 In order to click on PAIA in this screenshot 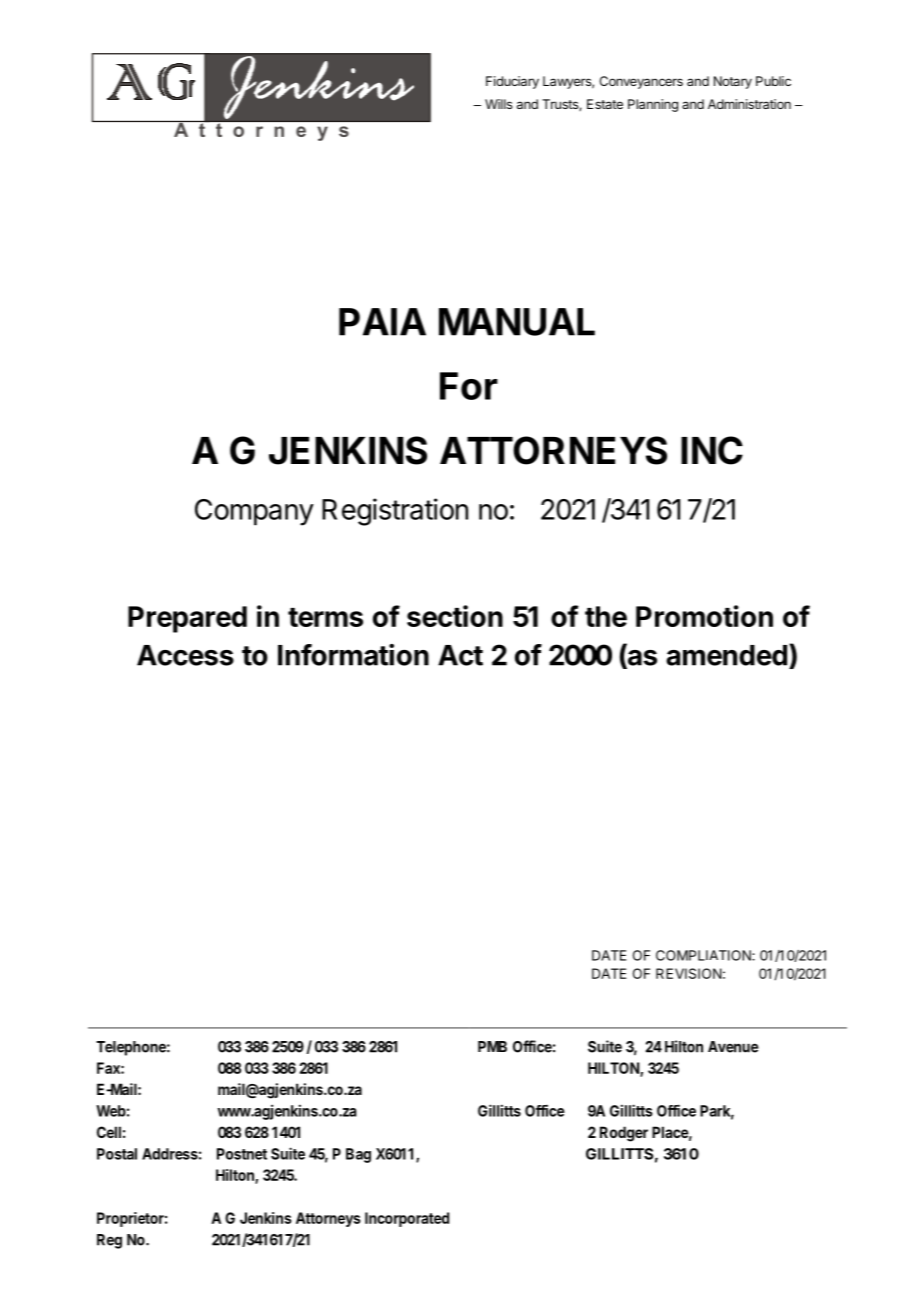, I will do `click(382, 322)`.
